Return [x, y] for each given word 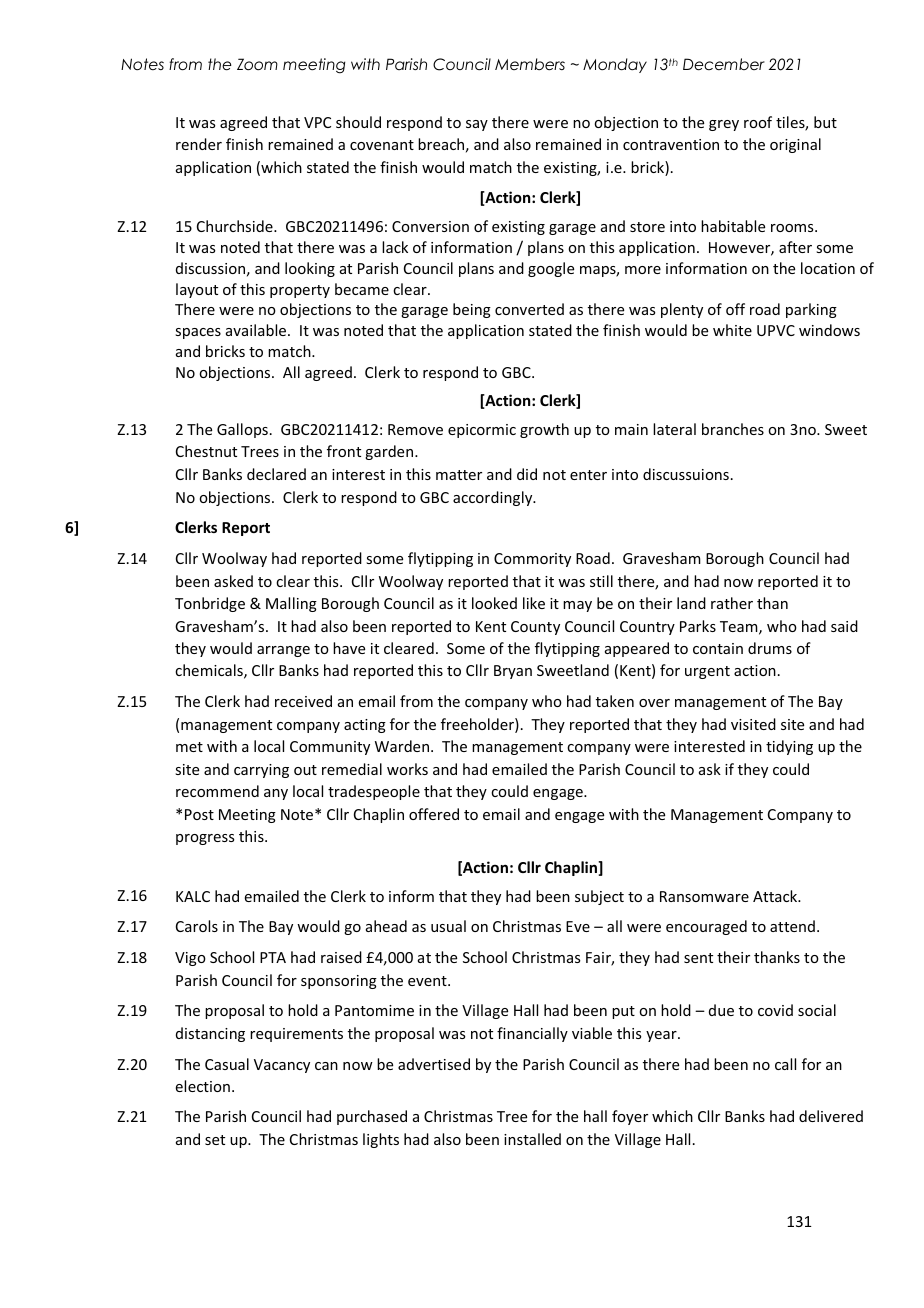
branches [733, 429]
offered [434, 814]
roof [758, 122]
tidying [789, 747]
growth [544, 430]
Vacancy [282, 1066]
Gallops [242, 430]
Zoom [257, 64]
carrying [261, 771]
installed [532, 1139]
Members [530, 64]
